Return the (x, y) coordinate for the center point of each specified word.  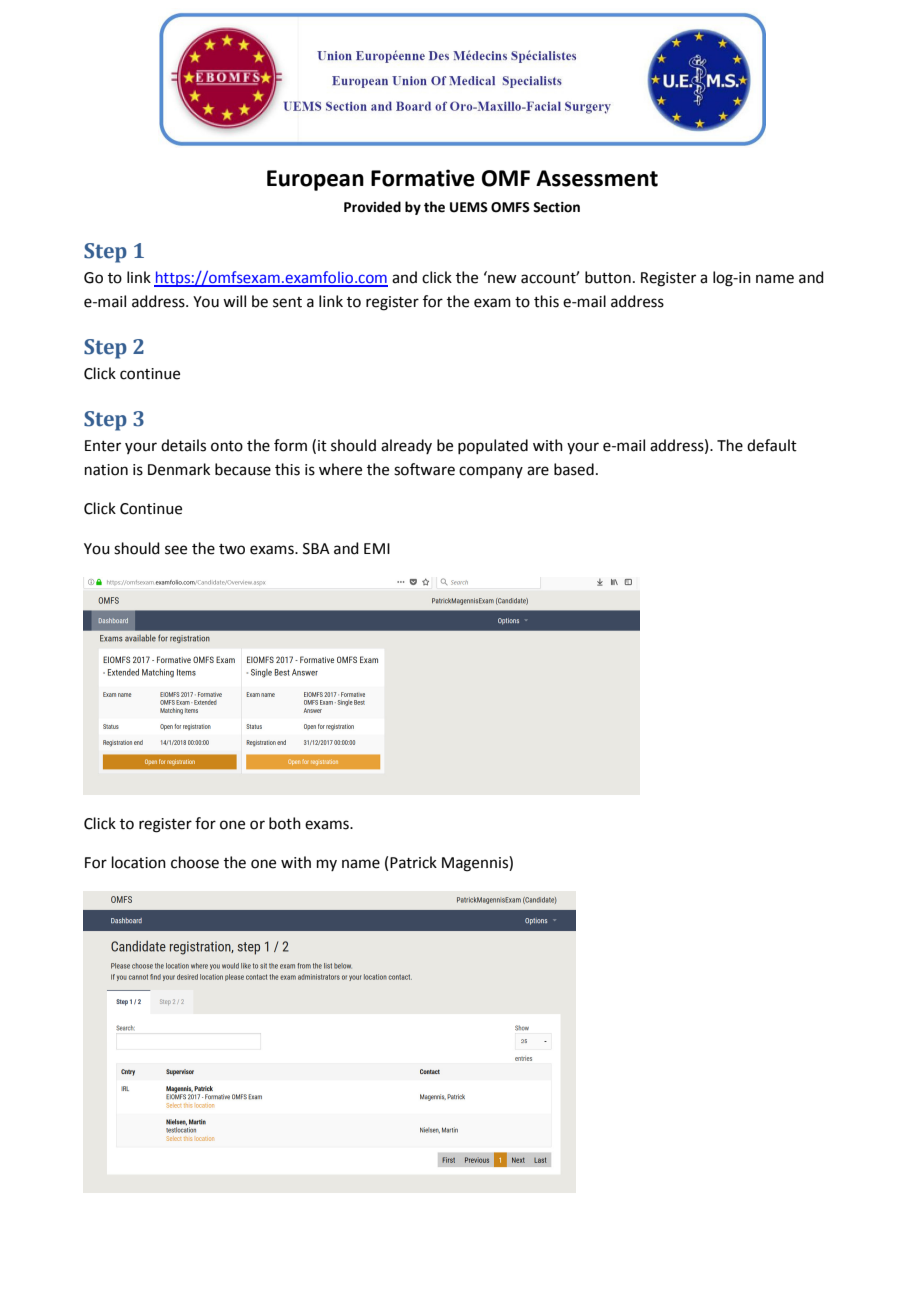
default (772, 445)
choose (195, 862)
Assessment (597, 178)
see (176, 550)
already (406, 446)
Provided (372, 207)
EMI (377, 548)
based (574, 469)
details (183, 445)
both (285, 823)
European (315, 180)
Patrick (413, 862)
